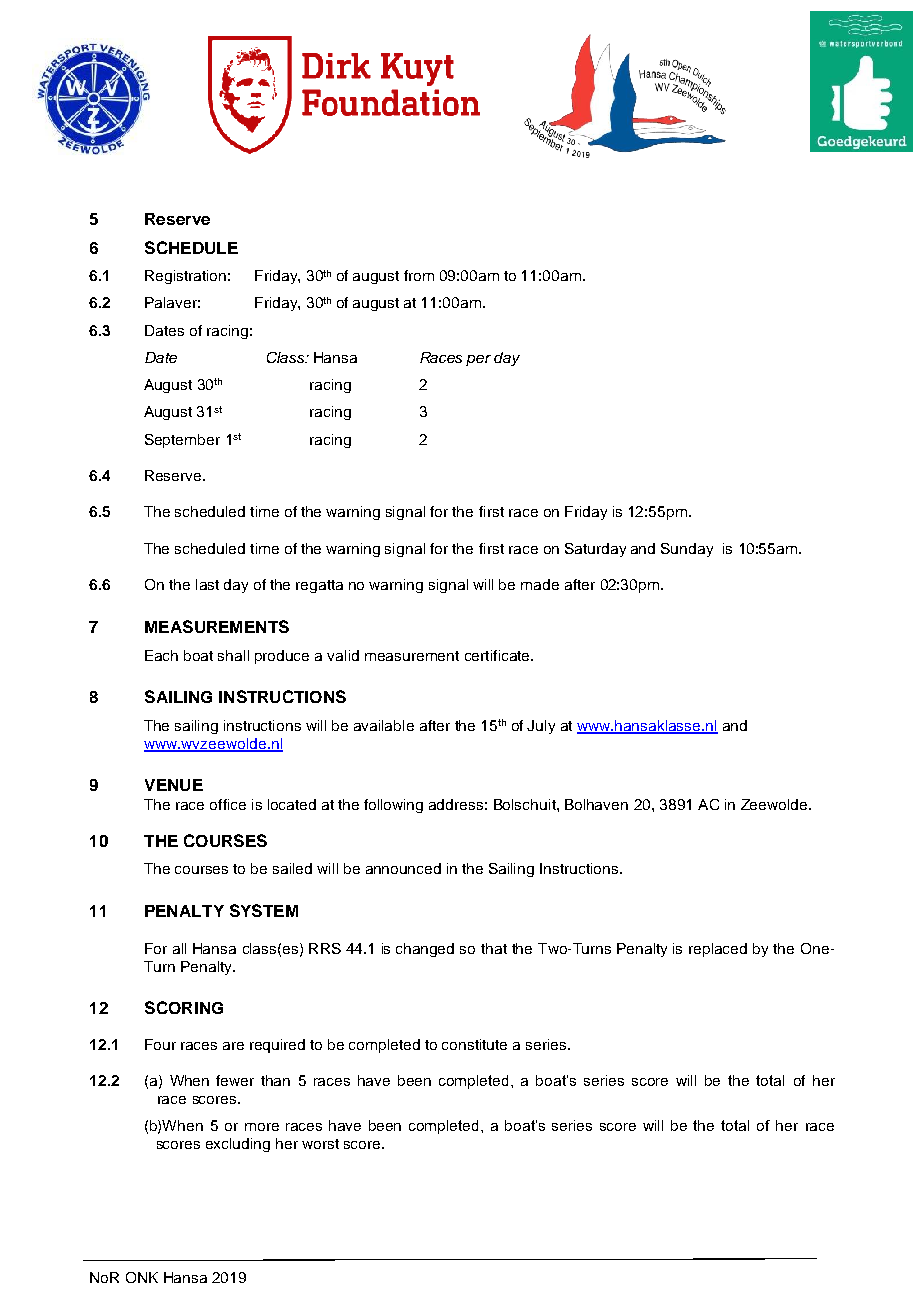  Describe the element at coordinates (541, 727) in the screenshot. I see `July` at that location.
